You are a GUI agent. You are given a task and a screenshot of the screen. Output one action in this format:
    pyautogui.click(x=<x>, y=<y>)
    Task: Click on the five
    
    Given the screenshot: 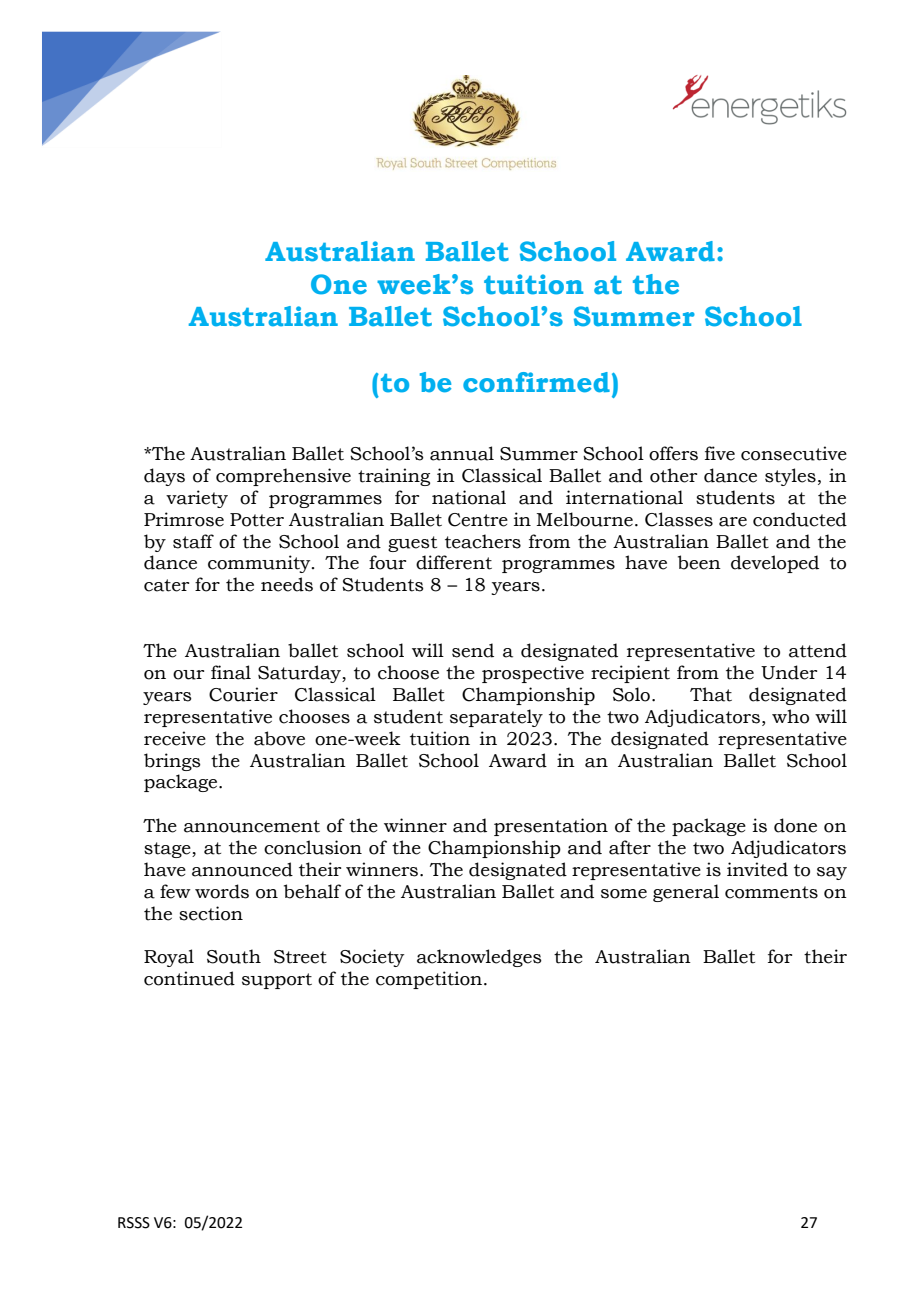 What is the action you would take?
    pyautogui.click(x=720, y=453)
